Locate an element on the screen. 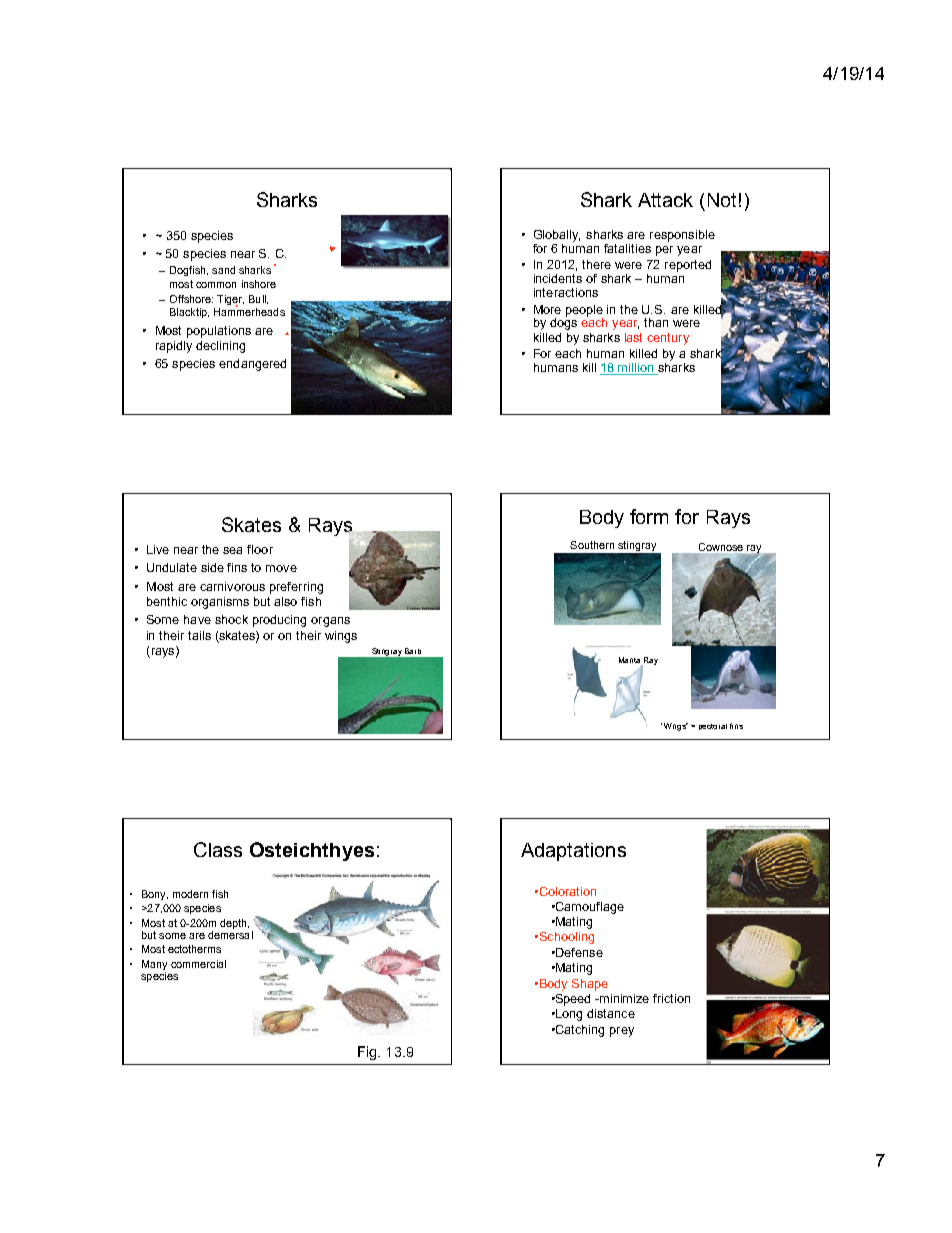  fatalities is located at coordinates (627, 248).
